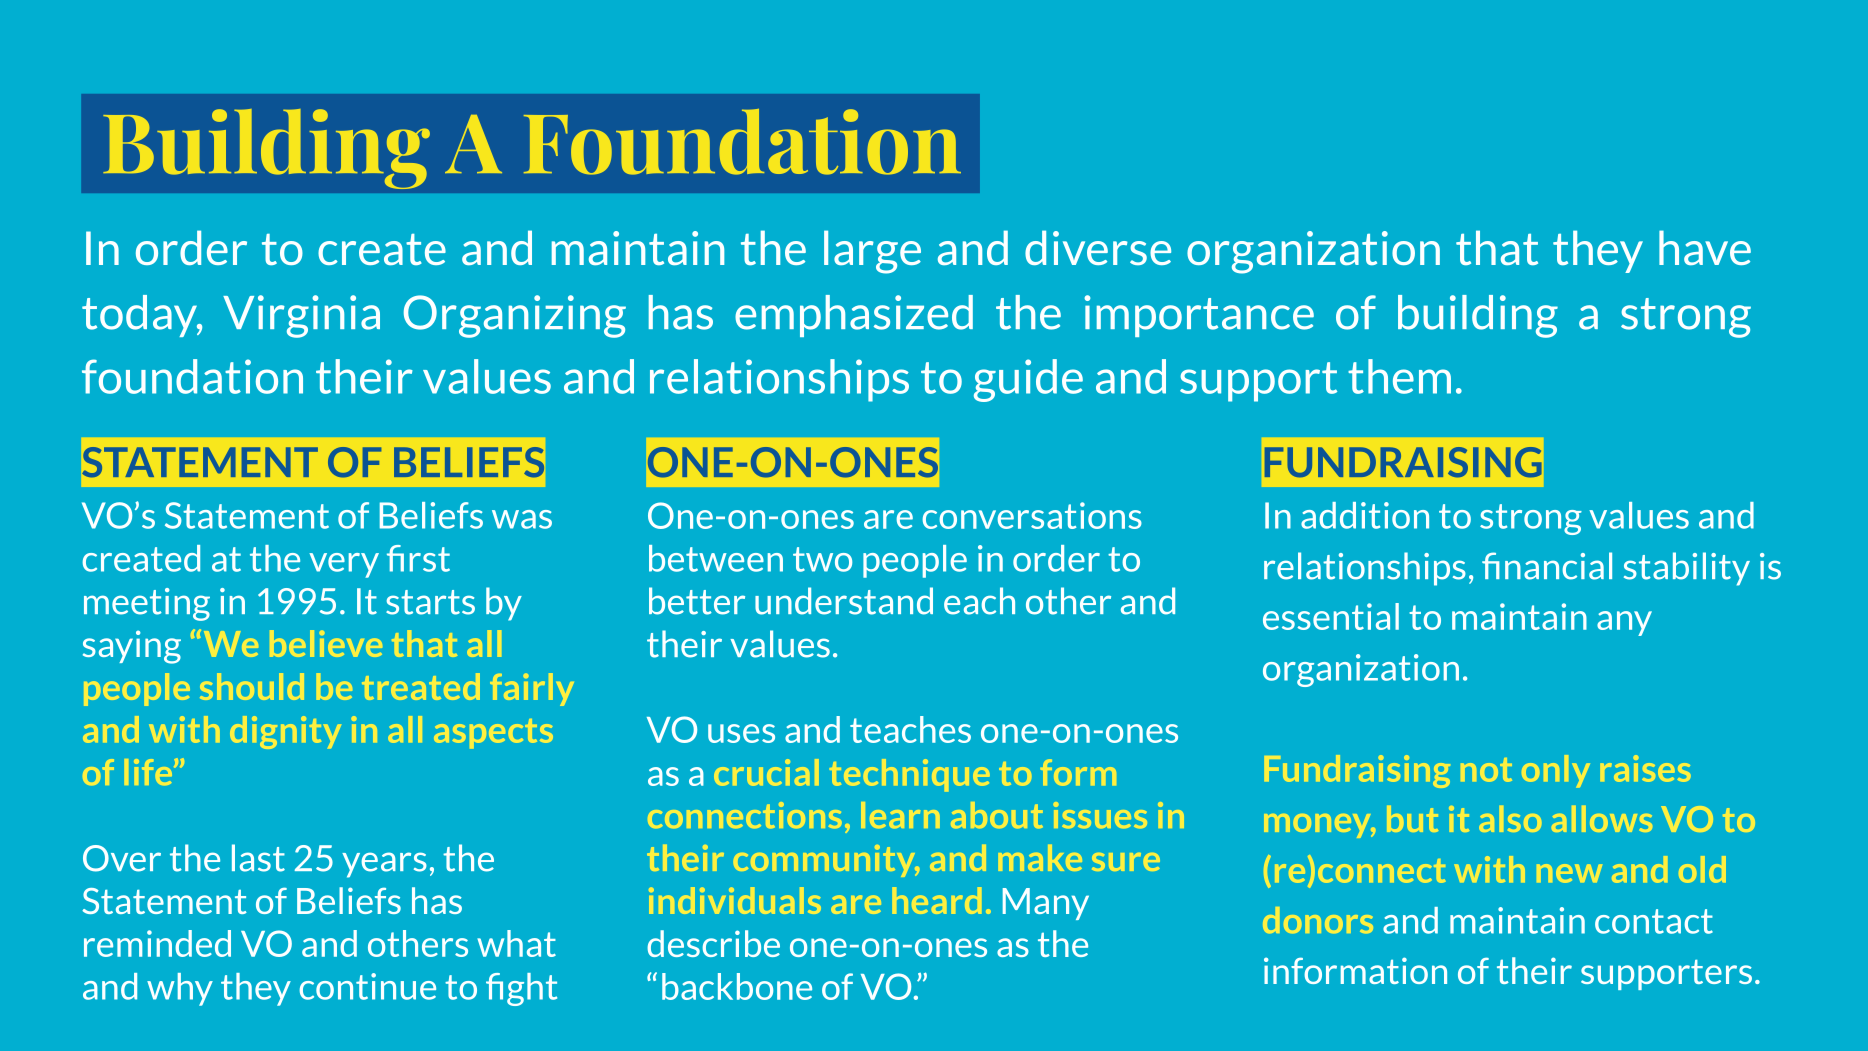  What do you see at coordinates (1399, 376) in the image?
I see `them` at bounding box center [1399, 376].
